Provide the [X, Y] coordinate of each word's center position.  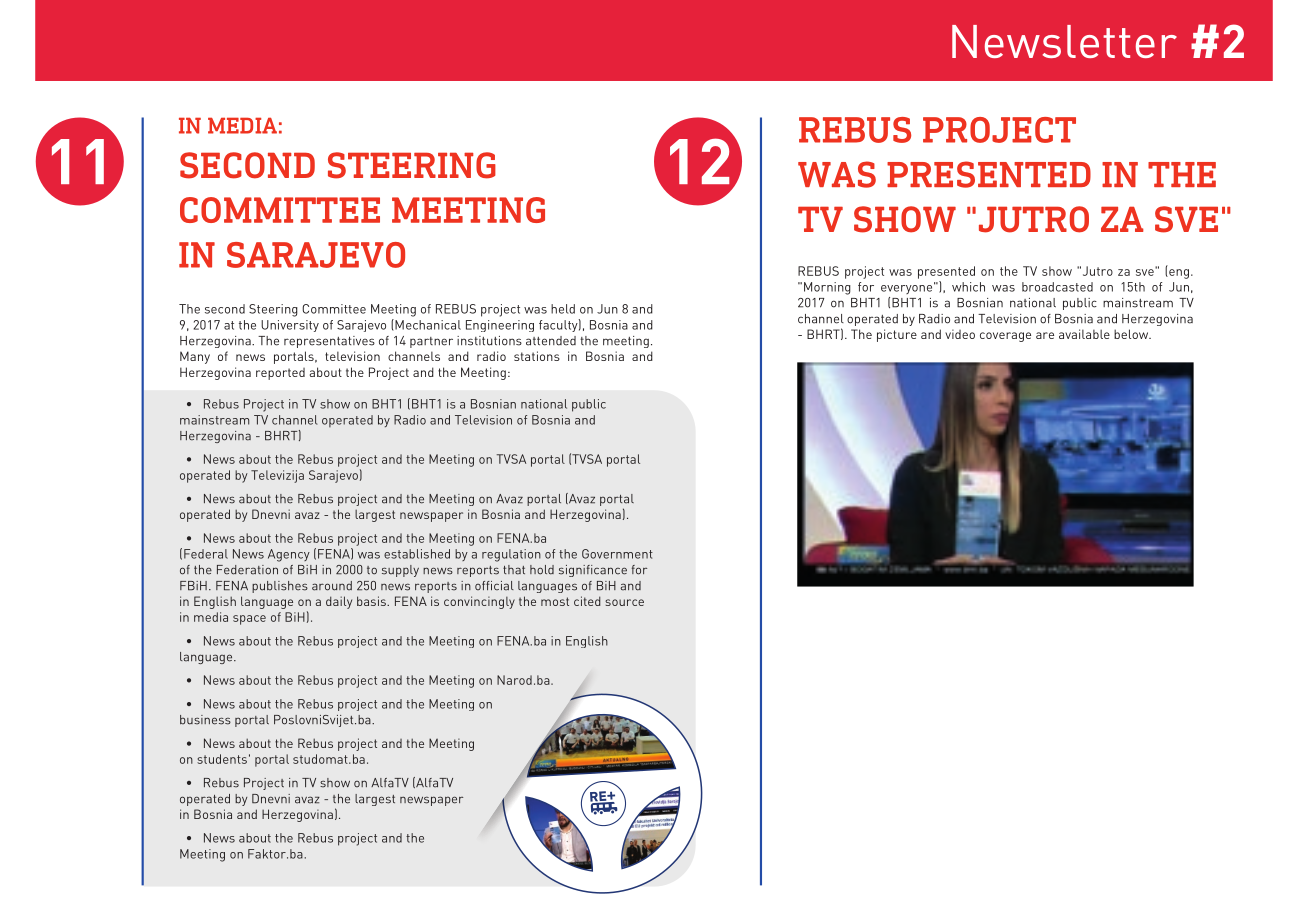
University [290, 326]
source [624, 602]
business [205, 720]
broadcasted [1057, 287]
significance [593, 571]
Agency [289, 555]
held [563, 309]
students [222, 759]
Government [617, 554]
